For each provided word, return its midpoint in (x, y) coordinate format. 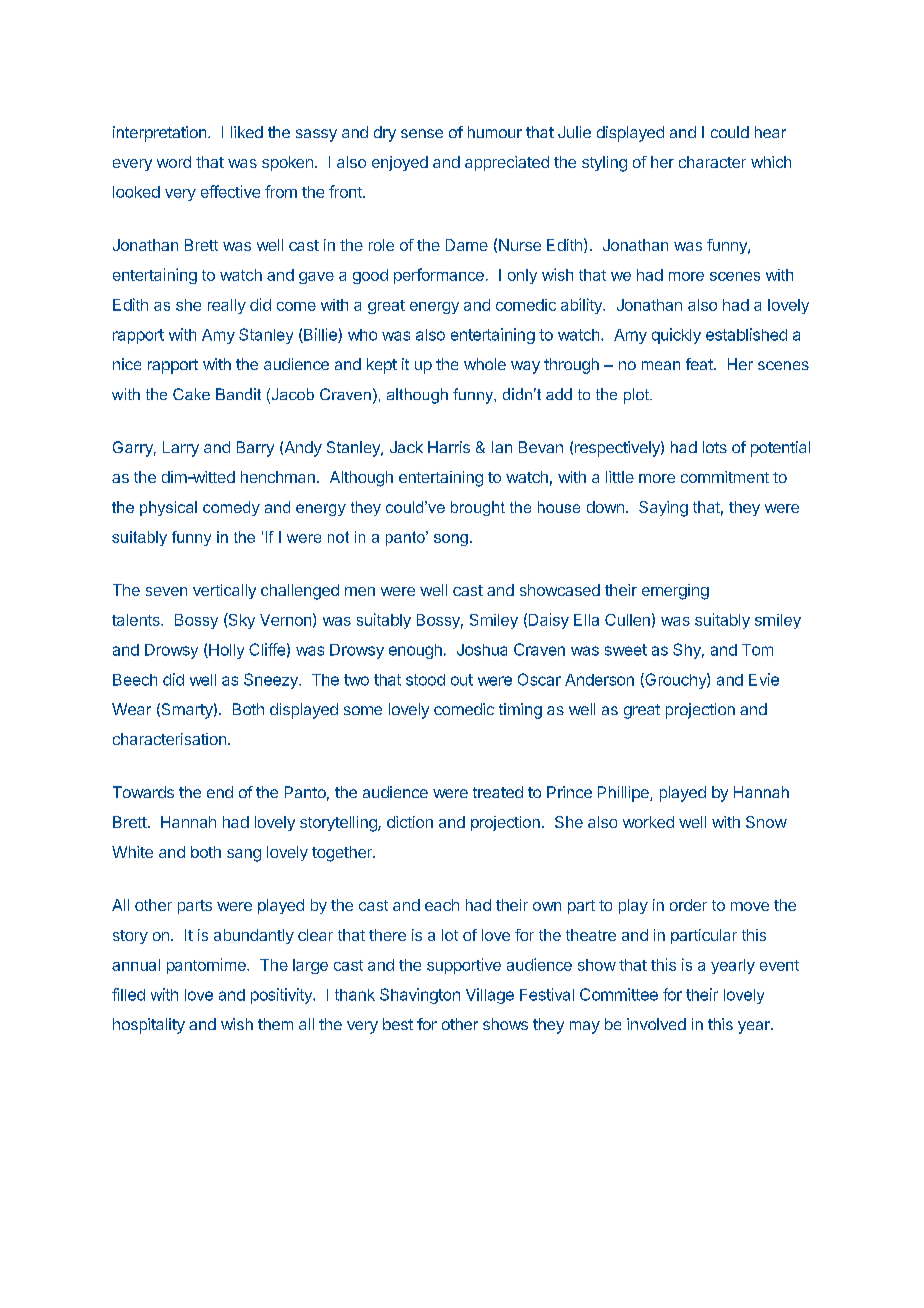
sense (422, 133)
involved (656, 1024)
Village (490, 996)
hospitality (149, 1026)
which (771, 162)
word (174, 162)
